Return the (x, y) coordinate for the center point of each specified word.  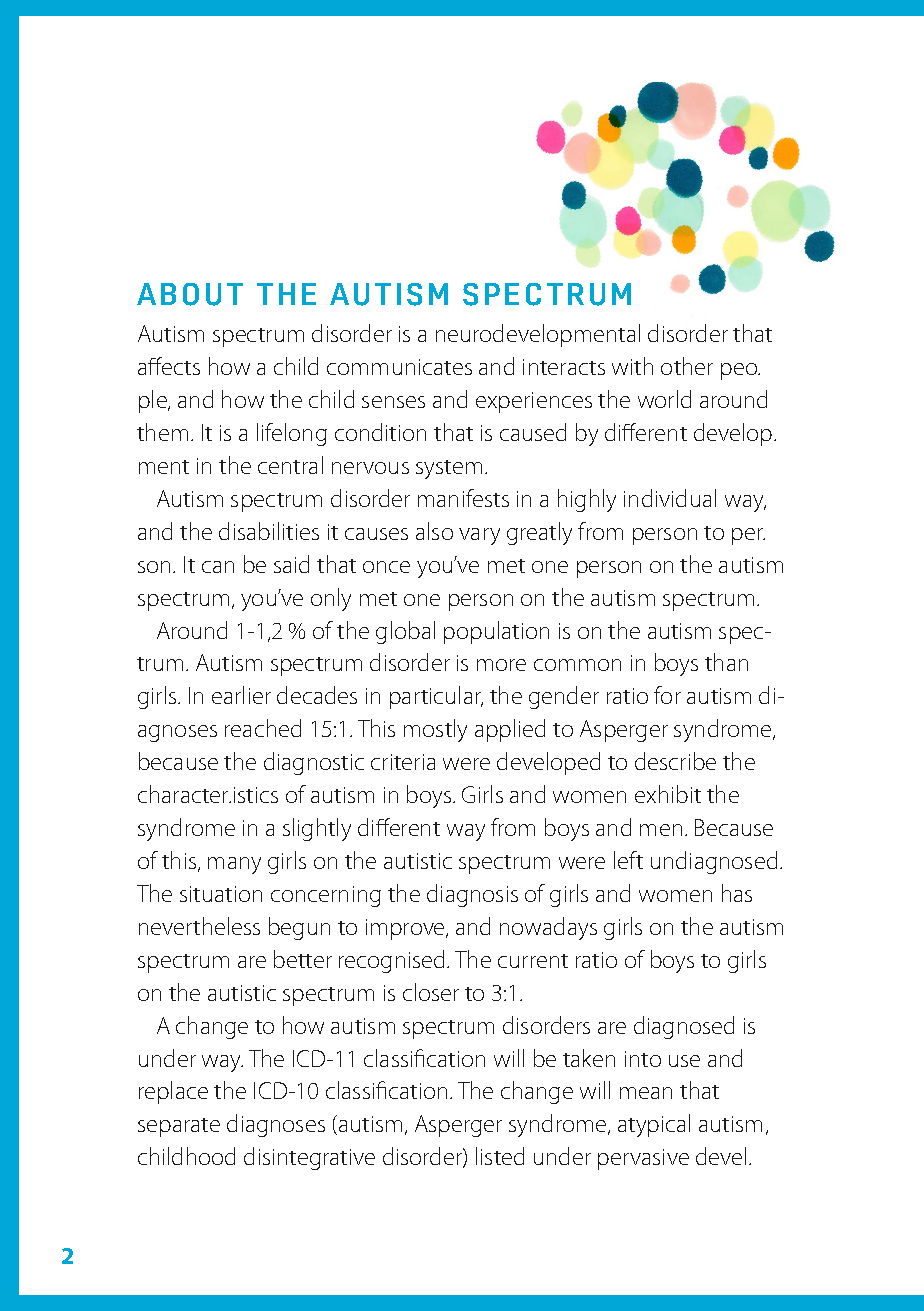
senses (393, 402)
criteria (403, 762)
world (664, 399)
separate (179, 1127)
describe (675, 761)
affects (169, 366)
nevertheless (199, 926)
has (737, 893)
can (218, 567)
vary (479, 536)
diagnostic (314, 763)
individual (670, 498)
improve (406, 929)
